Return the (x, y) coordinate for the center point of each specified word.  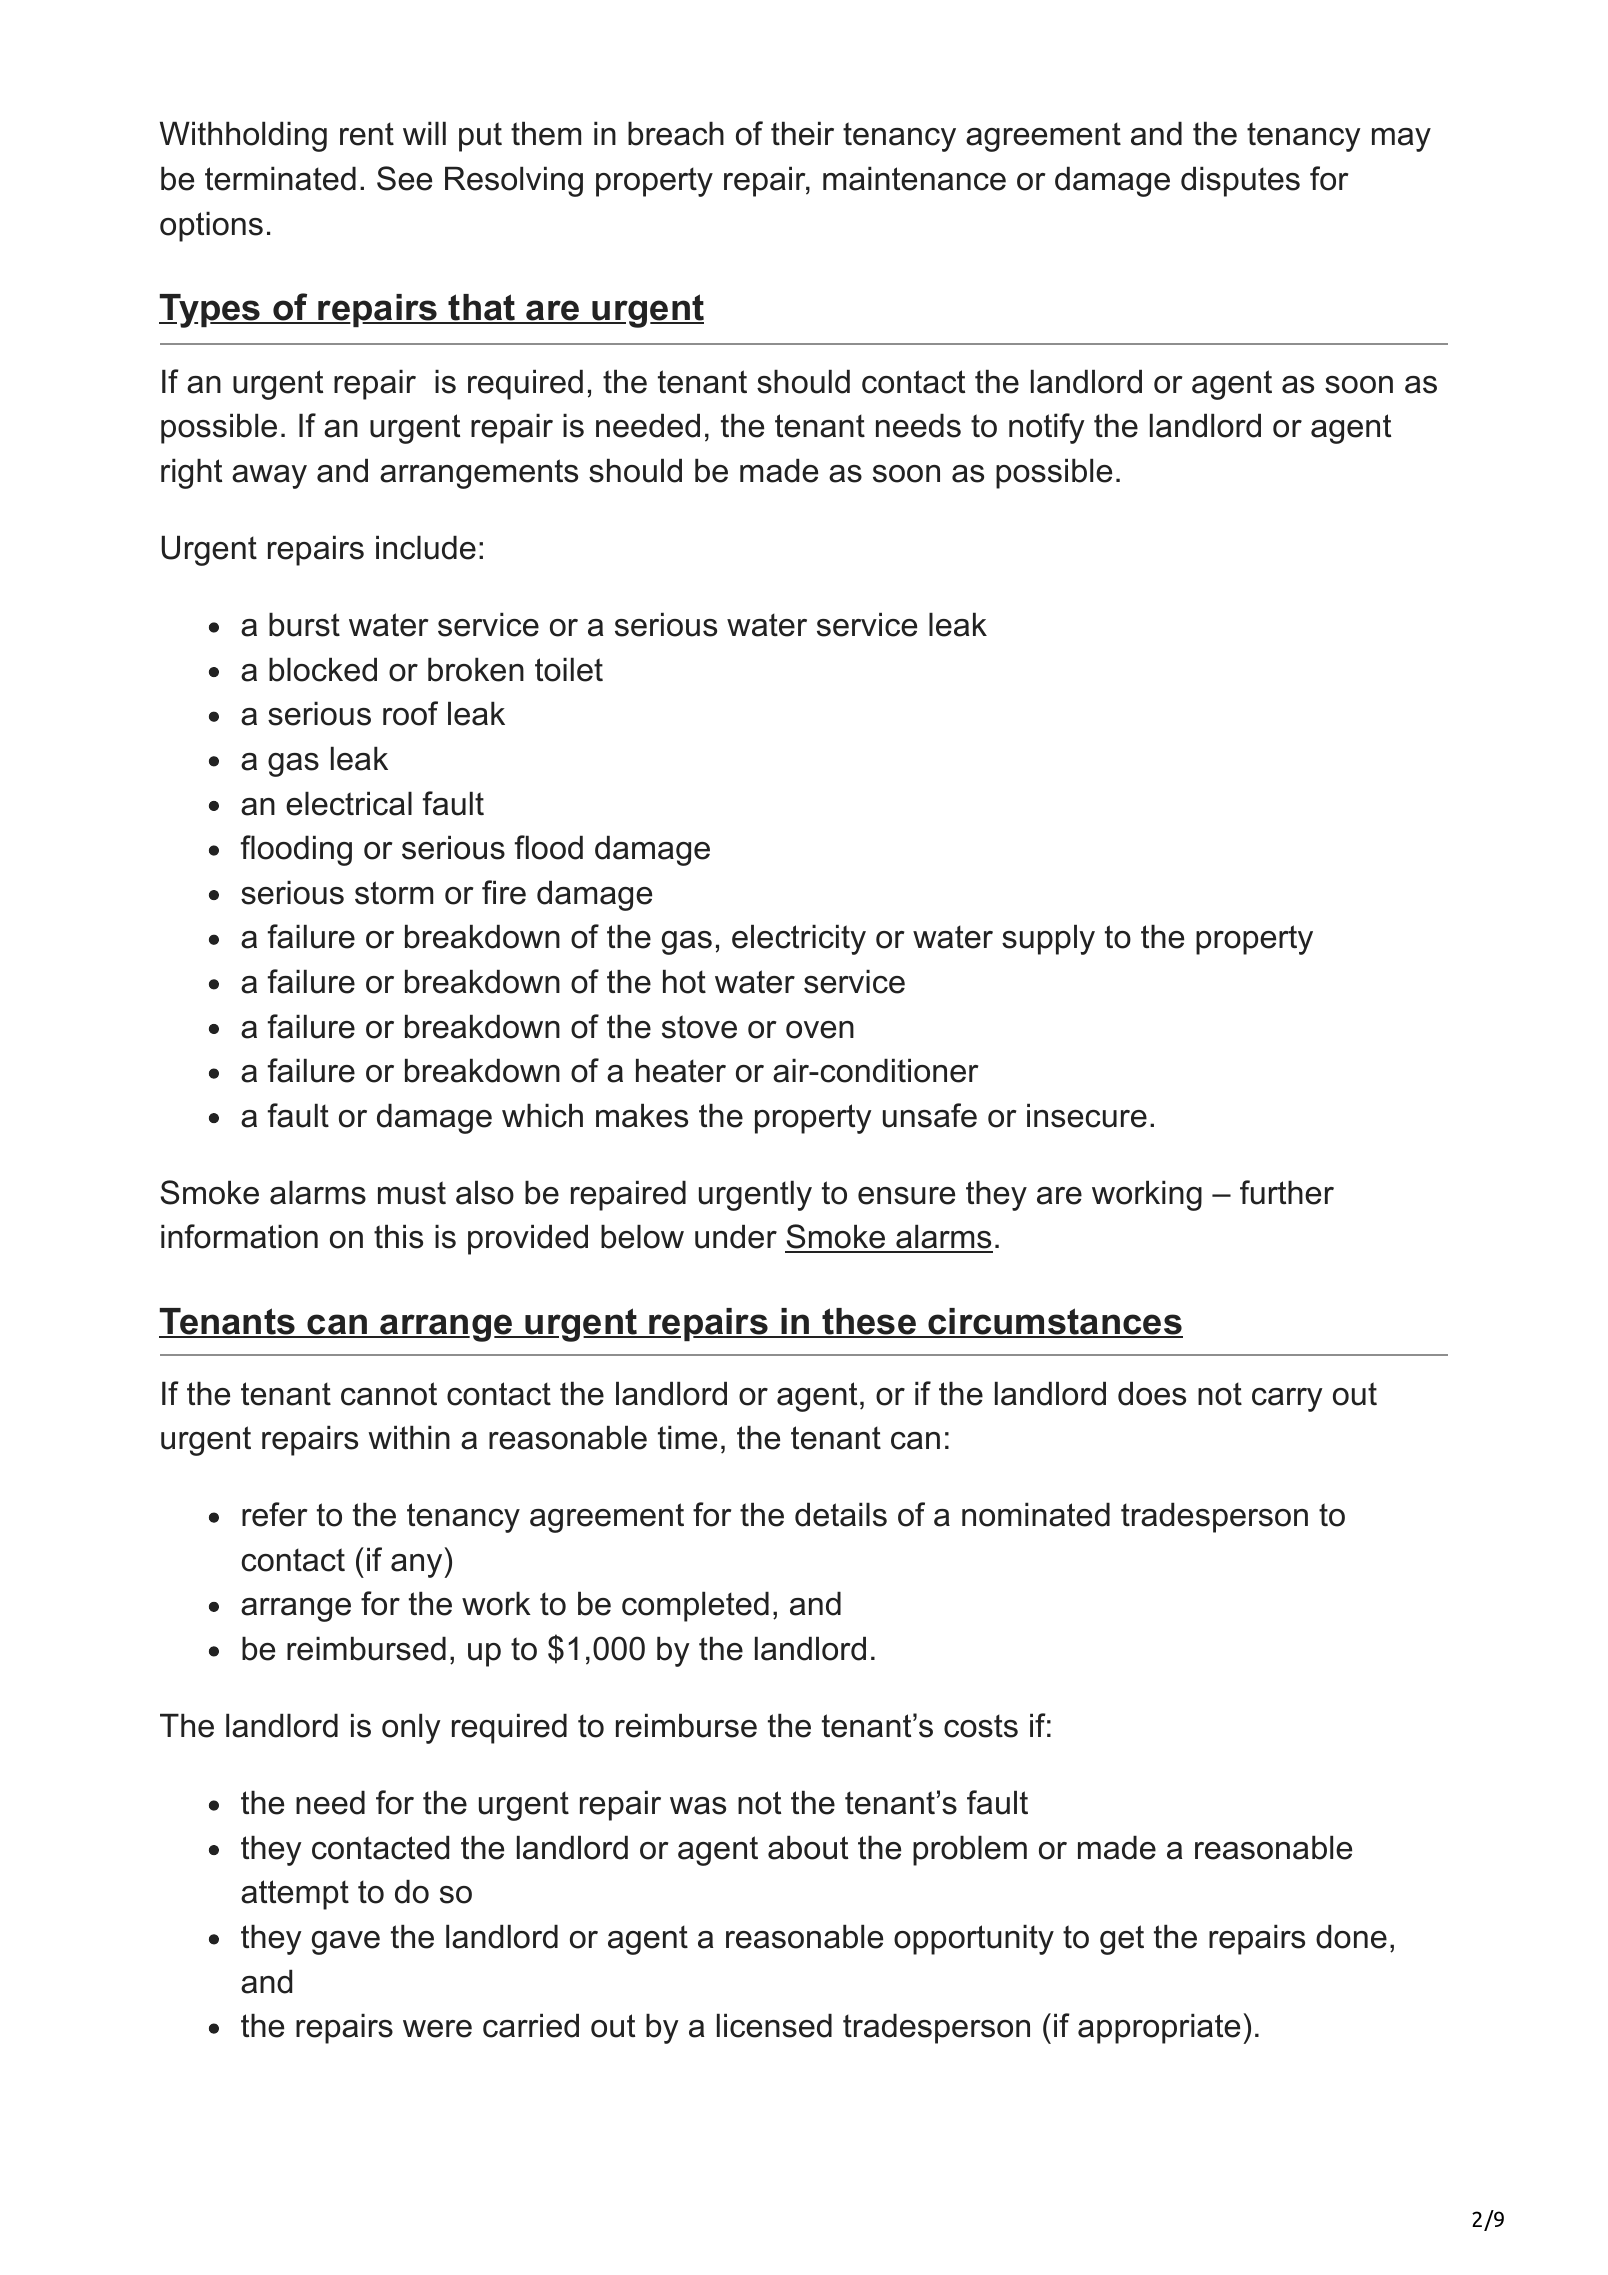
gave (346, 1943)
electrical (349, 803)
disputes (1240, 181)
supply (1048, 939)
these (869, 1322)
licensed (774, 2025)
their (802, 133)
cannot (389, 1394)
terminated (280, 178)
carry (1287, 1400)
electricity (799, 939)
